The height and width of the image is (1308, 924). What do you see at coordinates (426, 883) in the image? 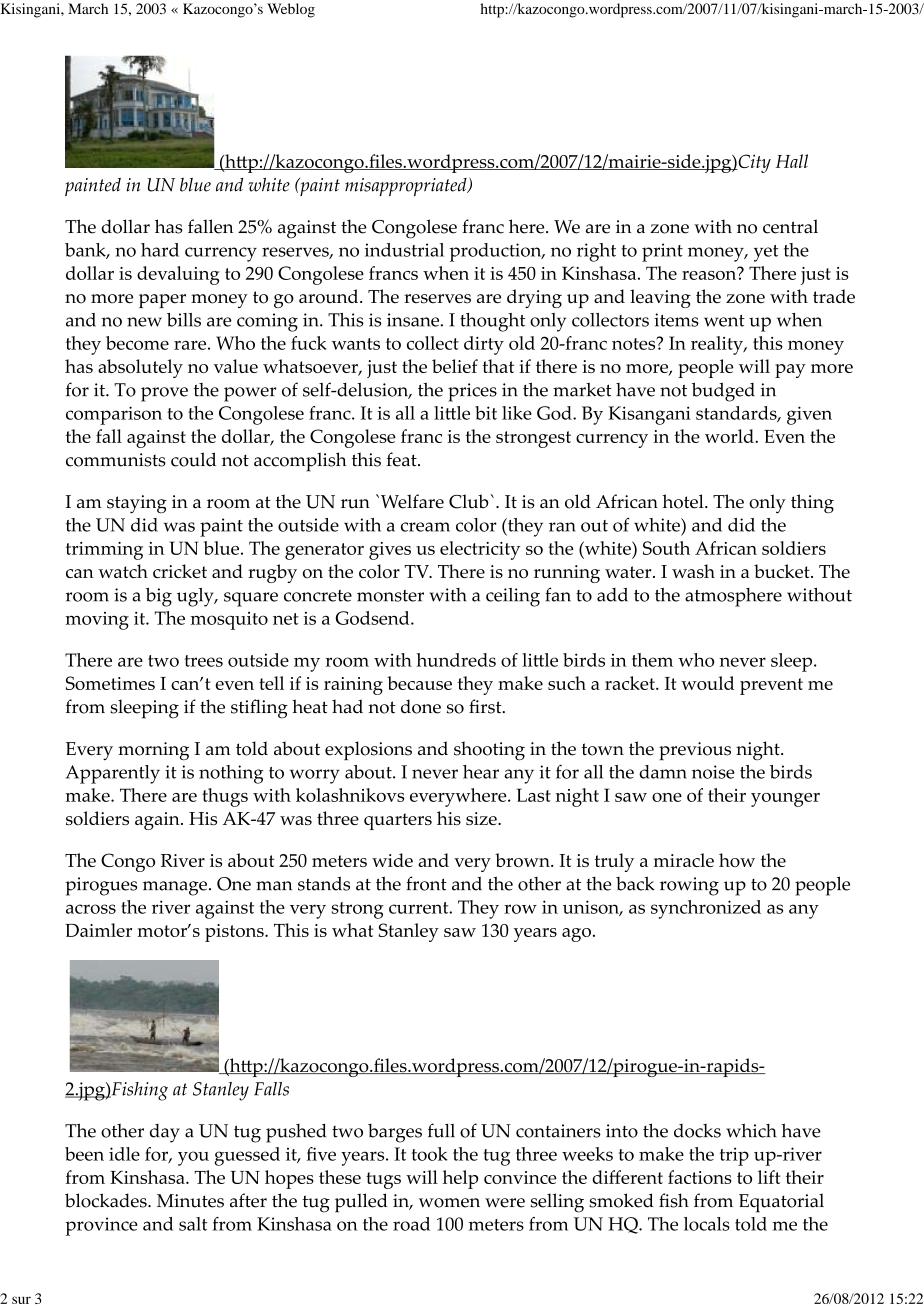
I see `front` at bounding box center [426, 883].
